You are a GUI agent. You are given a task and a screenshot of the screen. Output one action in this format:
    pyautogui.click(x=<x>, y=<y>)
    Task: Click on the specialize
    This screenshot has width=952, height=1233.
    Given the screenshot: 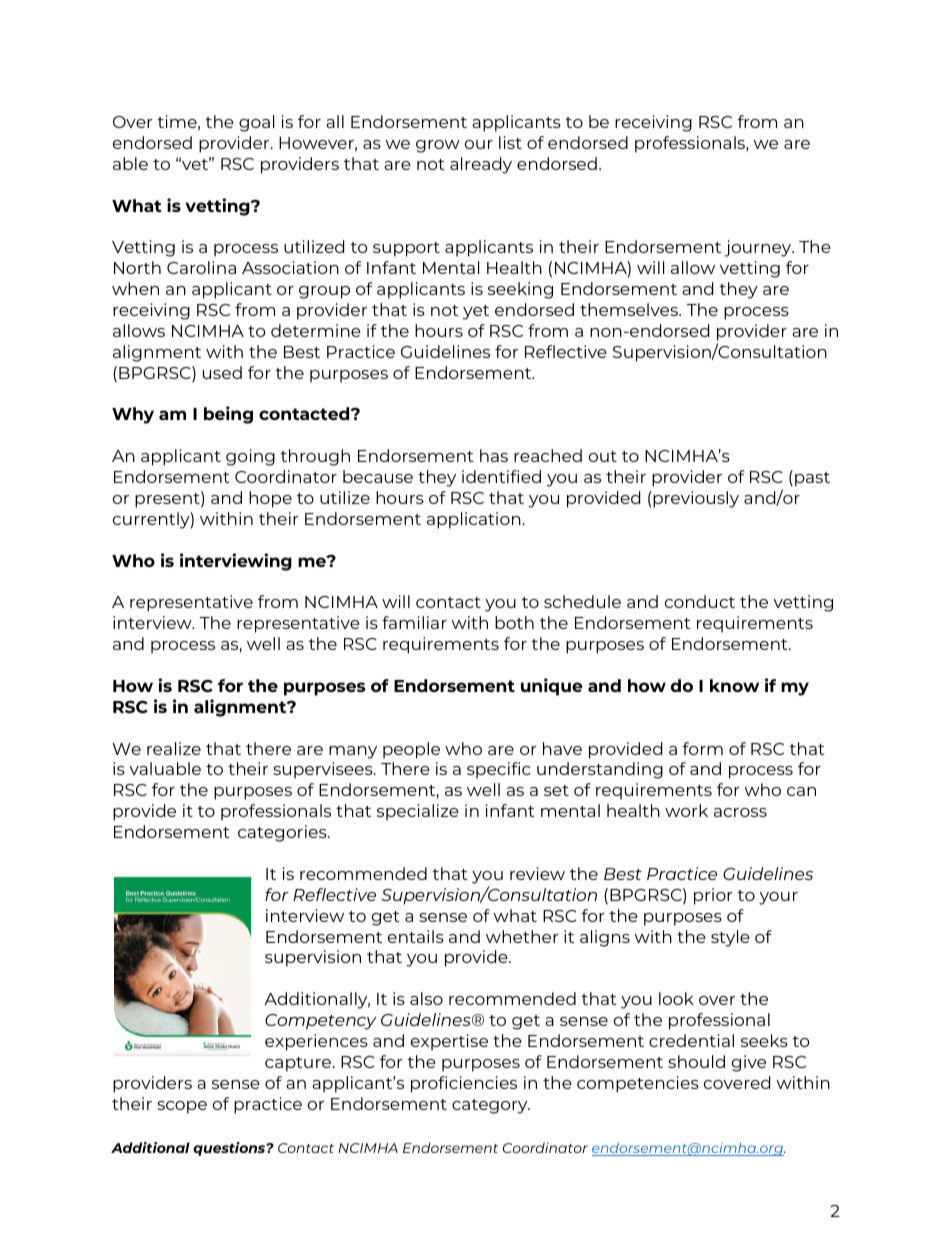 What is the action you would take?
    pyautogui.click(x=418, y=812)
